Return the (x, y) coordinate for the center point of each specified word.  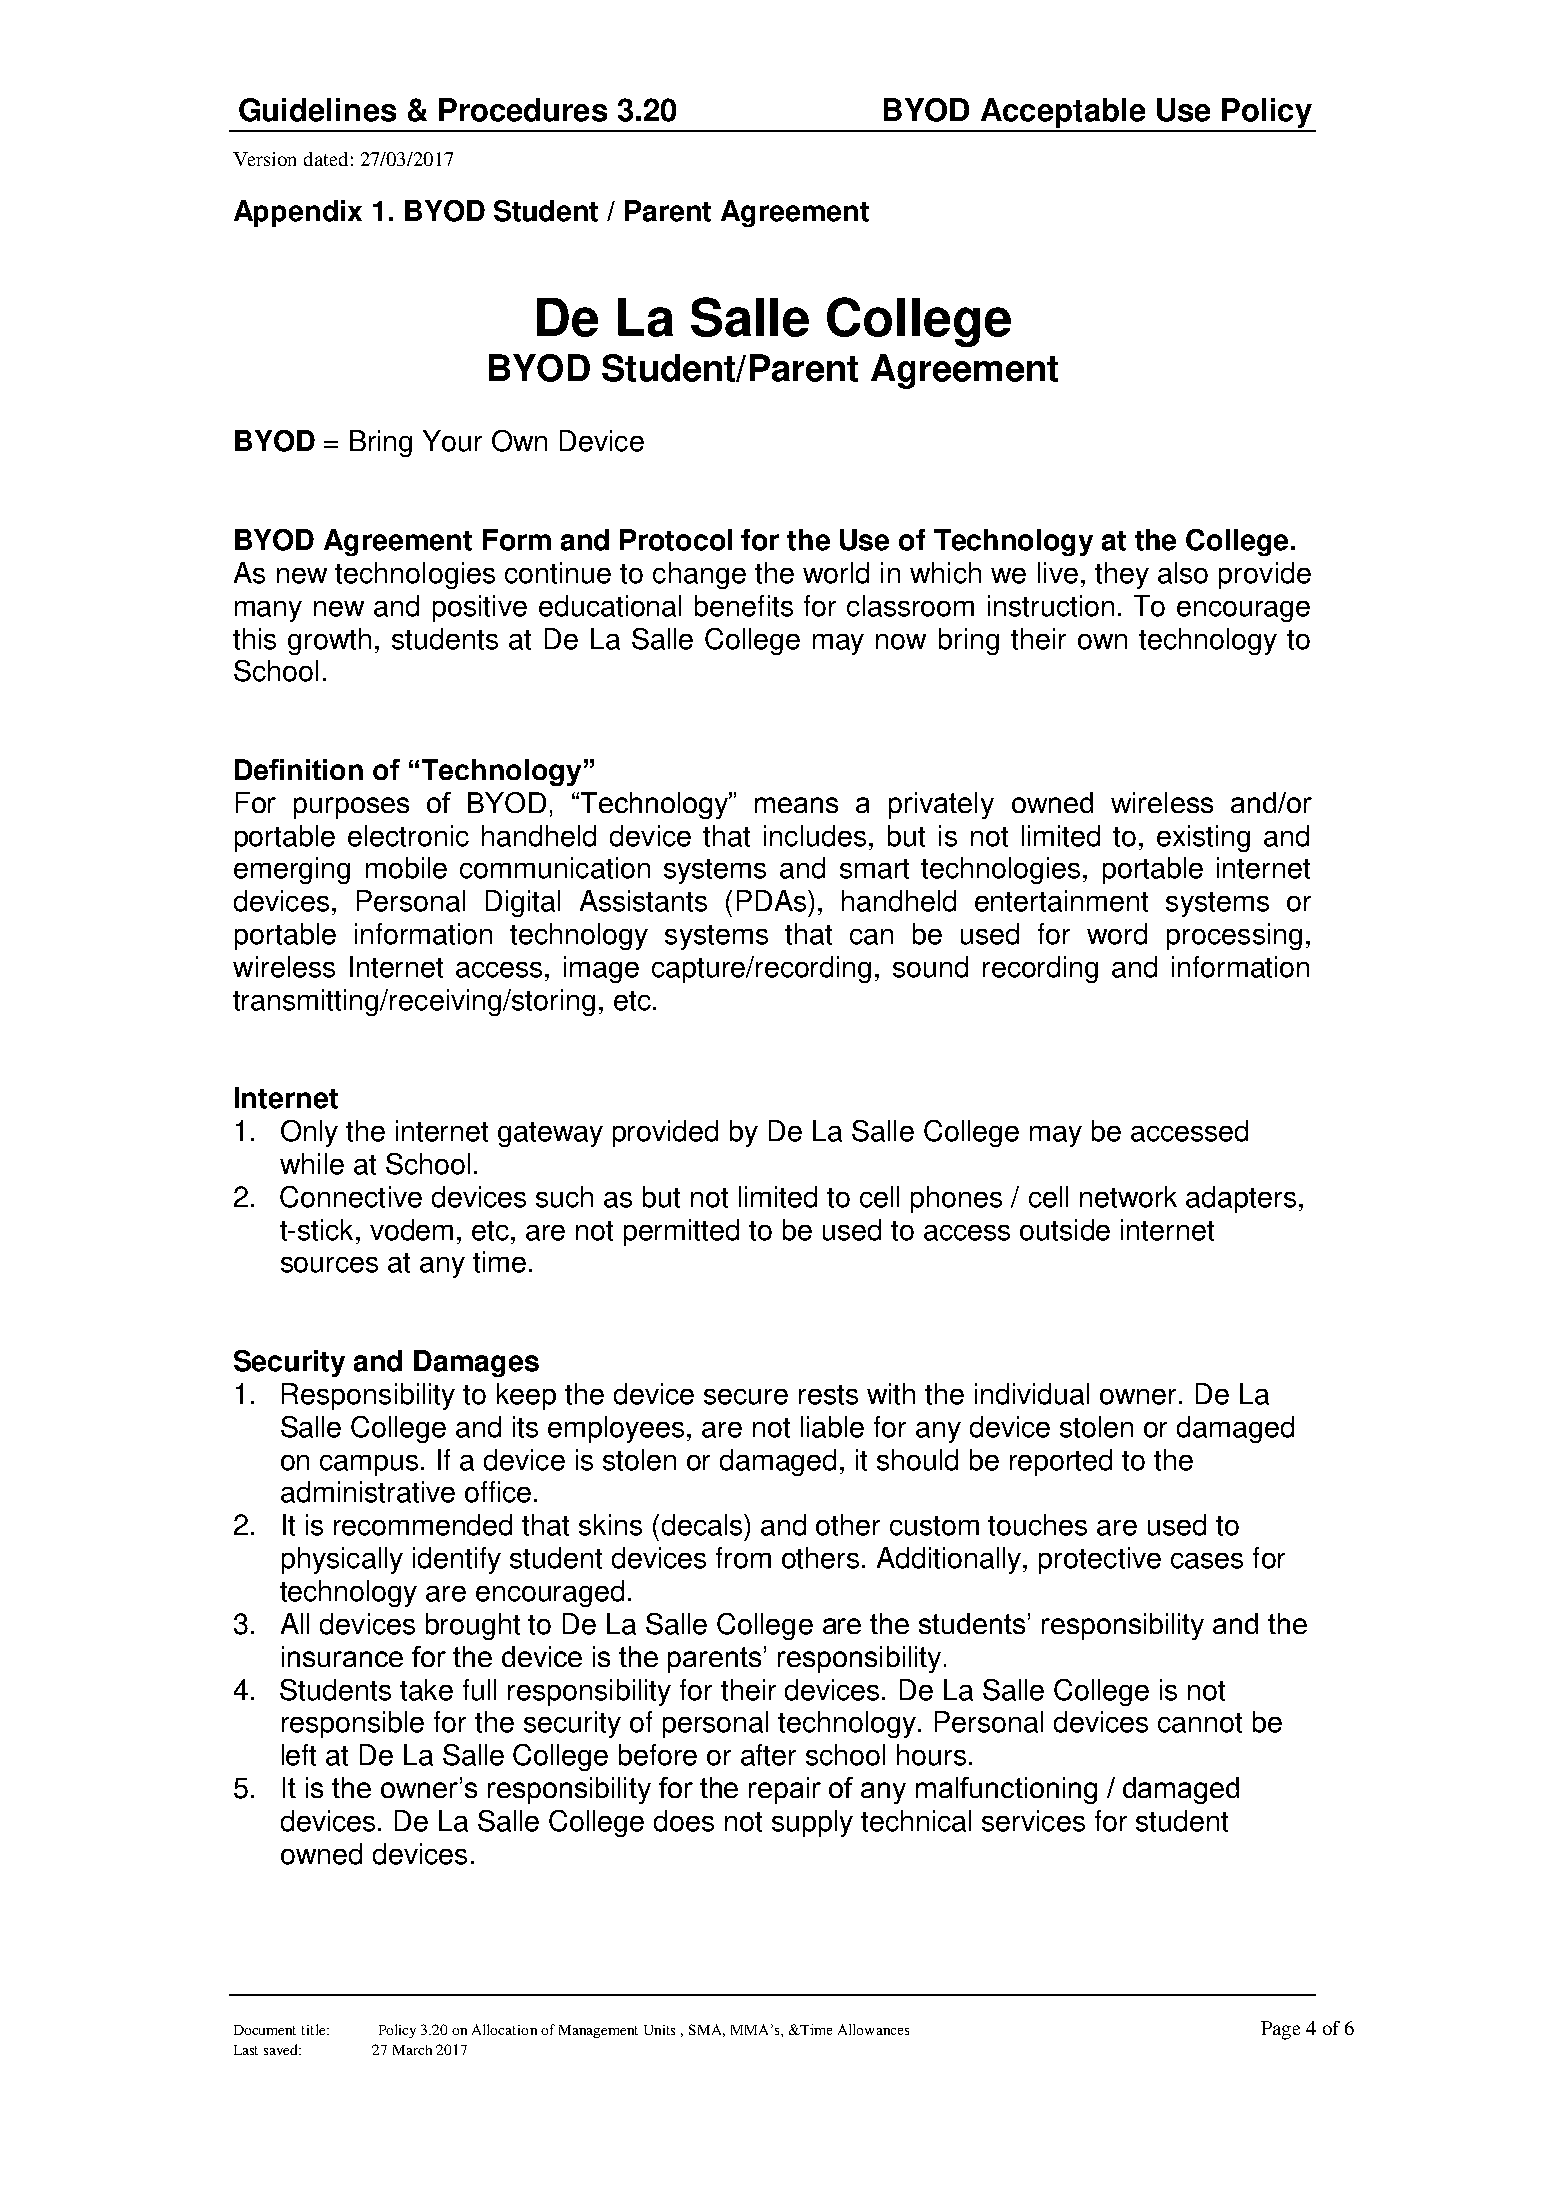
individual (1032, 1394)
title (315, 2029)
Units (659, 2030)
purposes (351, 808)
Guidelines (317, 110)
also (1183, 573)
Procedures (523, 110)
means (796, 805)
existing (1203, 838)
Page (1280, 2030)
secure (746, 1397)
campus (369, 1465)
